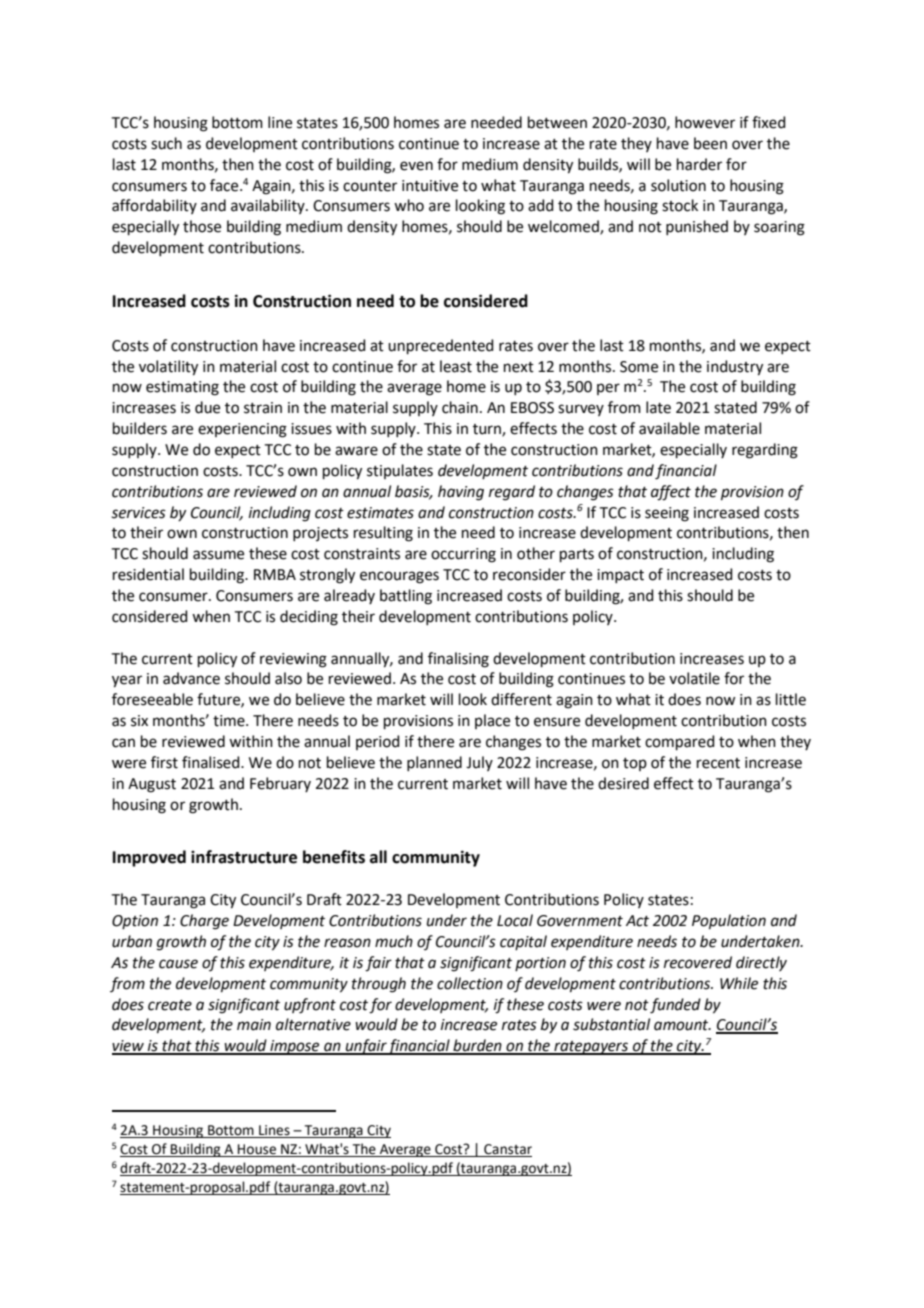 The height and width of the page is (1308, 924). What do you see at coordinates (458, 660) in the page?
I see `finalising` at bounding box center [458, 660].
